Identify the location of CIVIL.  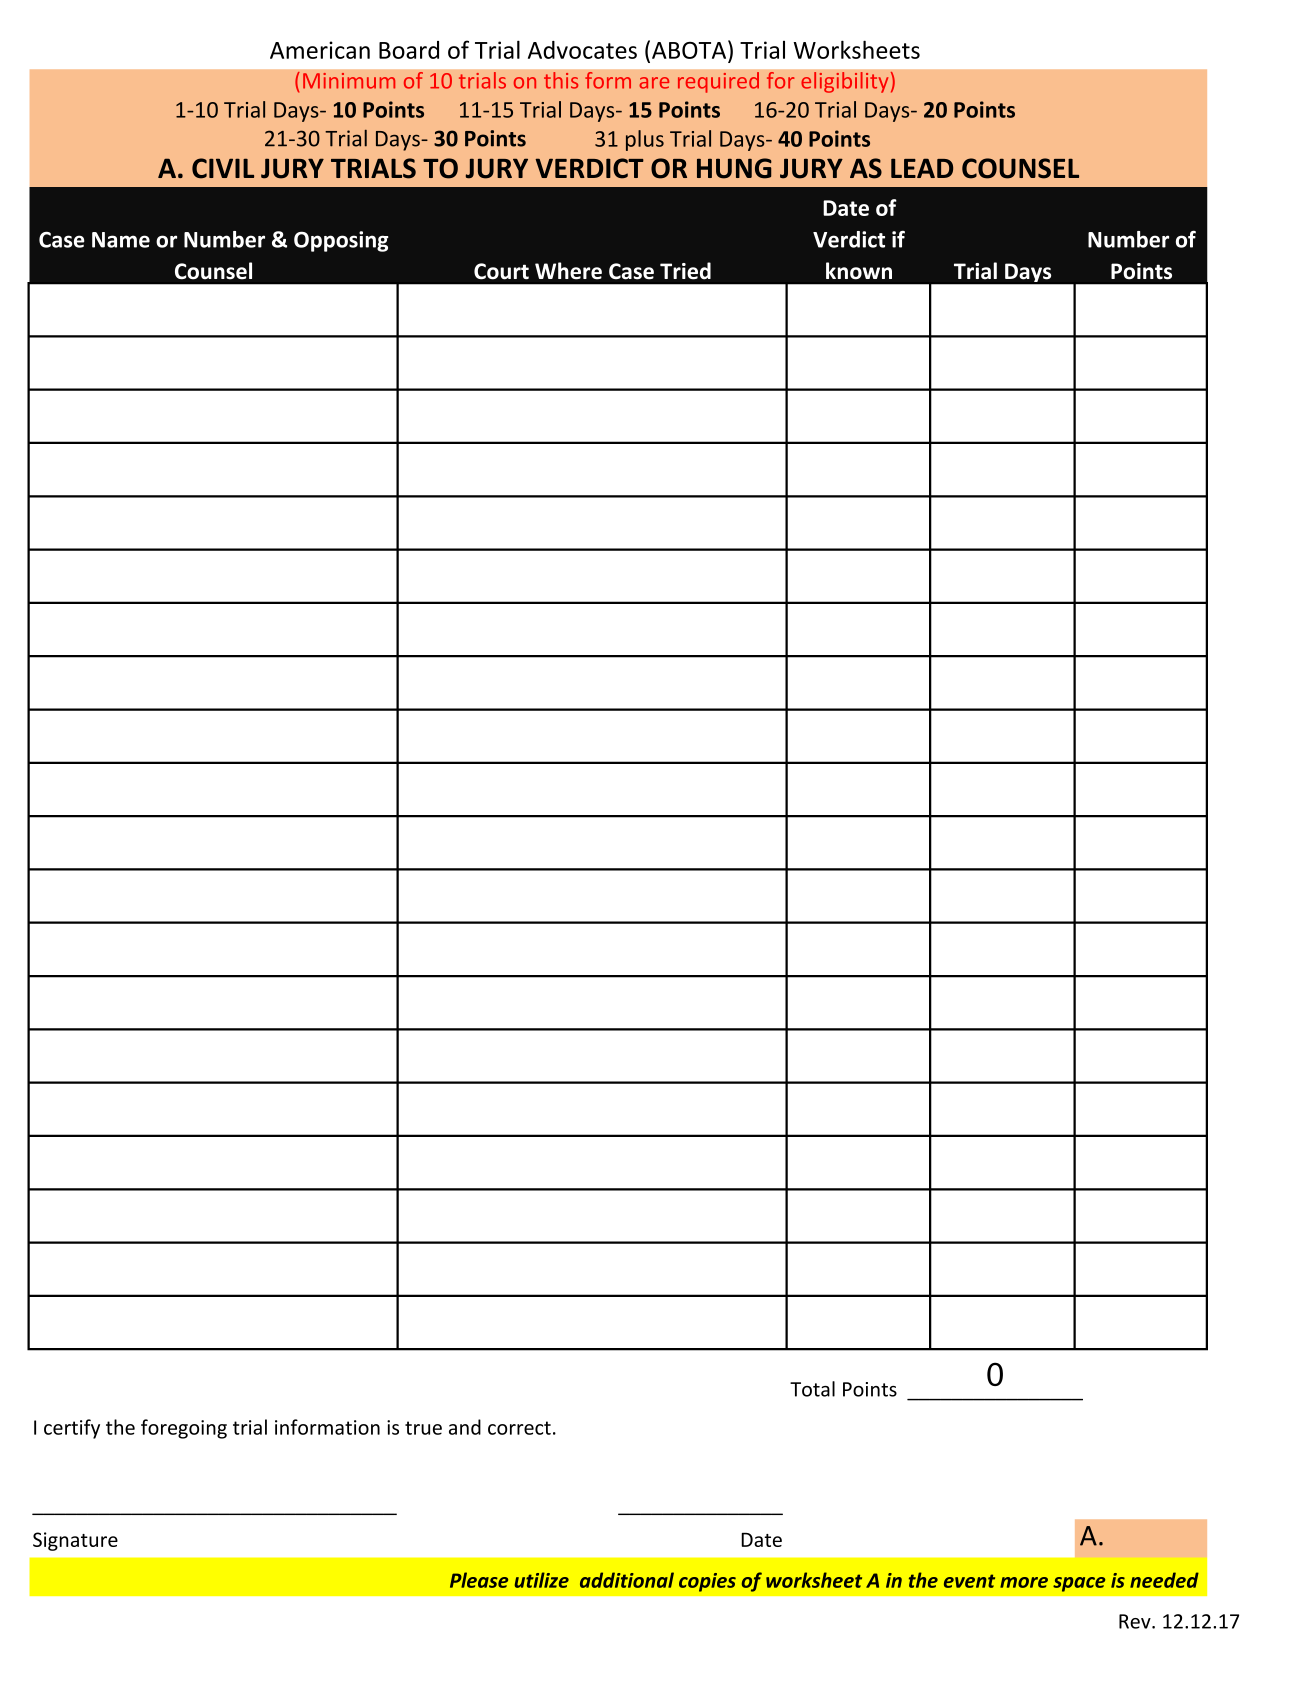
(223, 168).
